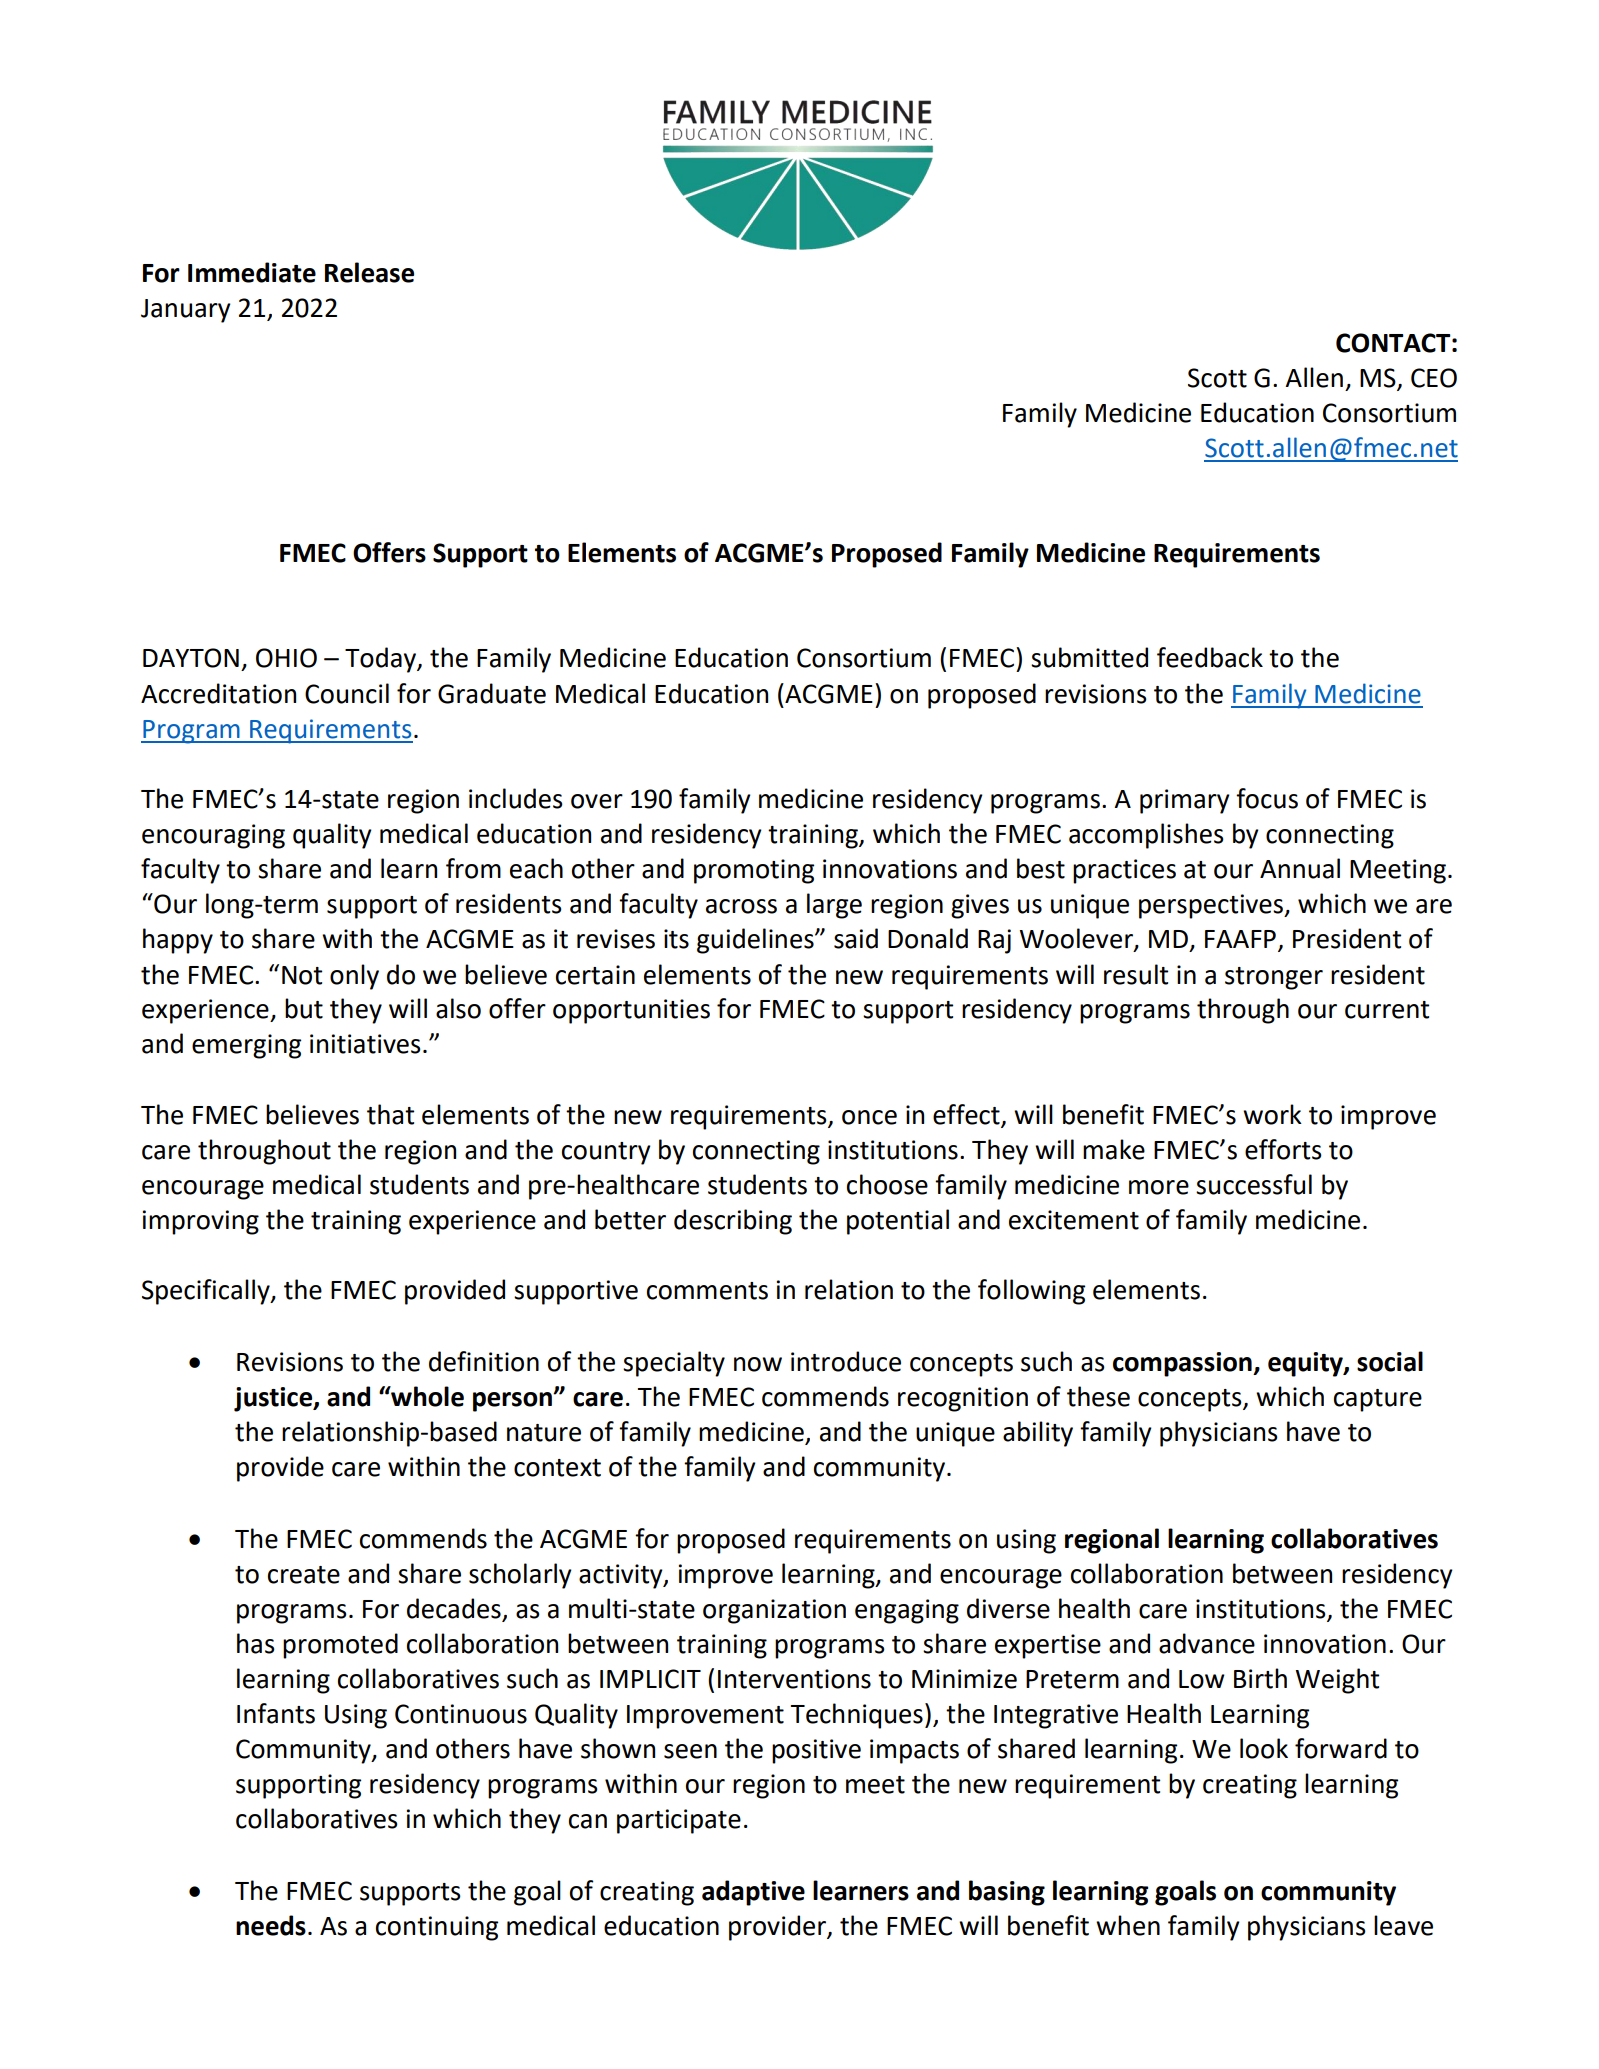 The image size is (1599, 2069). Describe the element at coordinates (304, 1575) in the screenshot. I see `create` at that location.
